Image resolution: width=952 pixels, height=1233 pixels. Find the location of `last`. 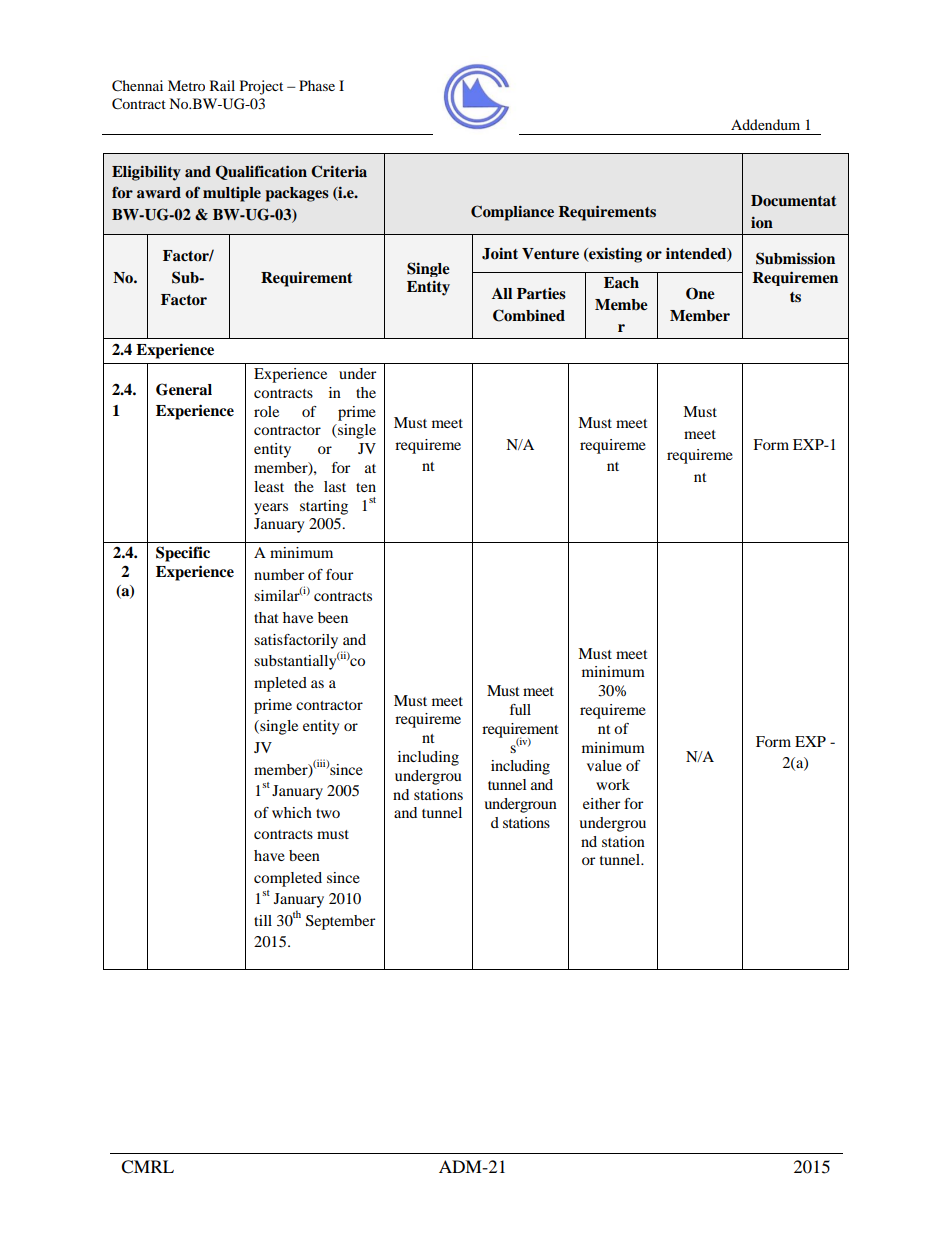

last is located at coordinates (335, 486).
